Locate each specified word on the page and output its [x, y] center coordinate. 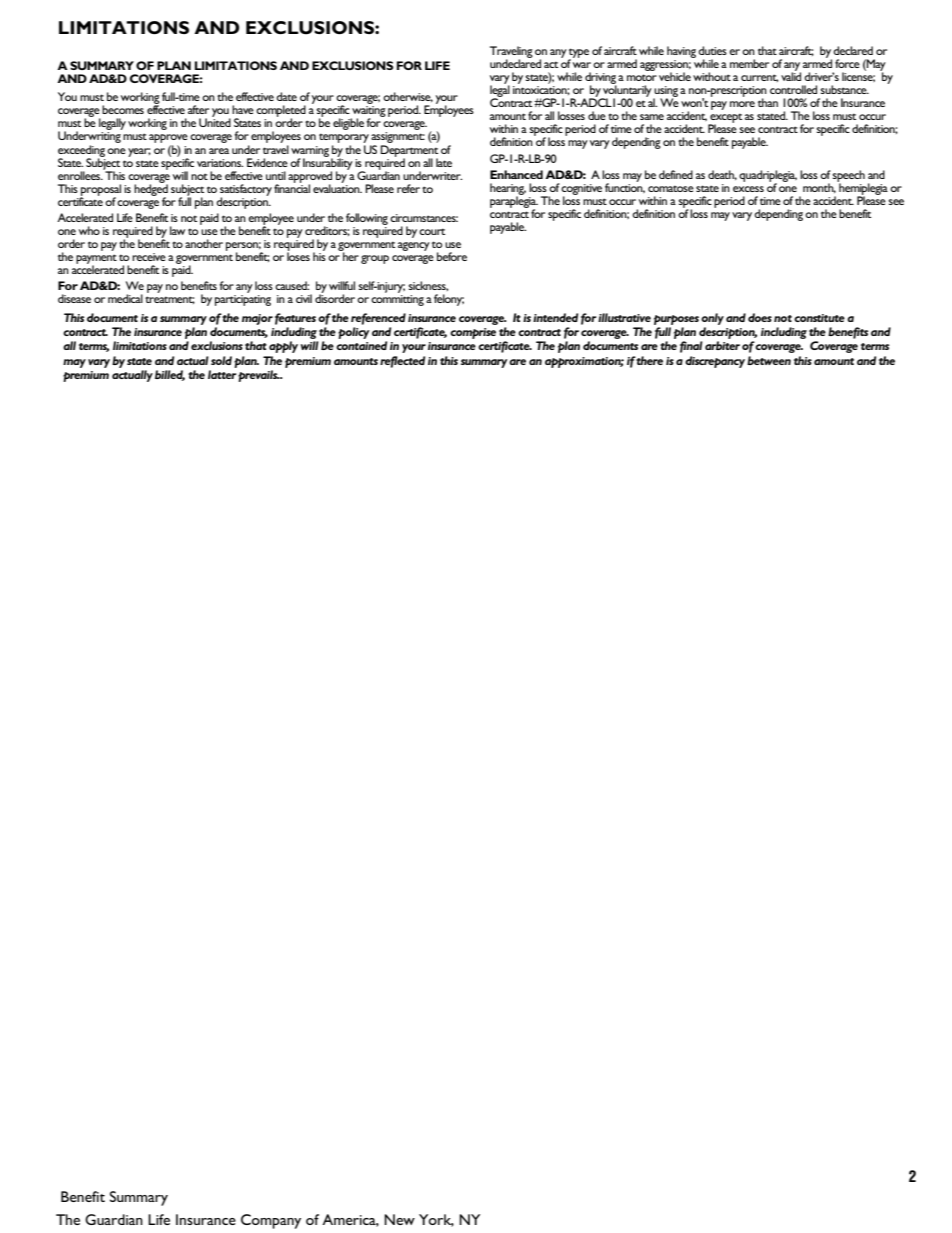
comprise [473, 333]
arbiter [722, 345]
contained [361, 345]
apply [283, 347]
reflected [402, 362]
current [759, 78]
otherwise [408, 97]
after [198, 109]
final [691, 347]
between [769, 360]
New [399, 1219]
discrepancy [715, 362]
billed [170, 375]
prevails [258, 376]
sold [221, 360]
